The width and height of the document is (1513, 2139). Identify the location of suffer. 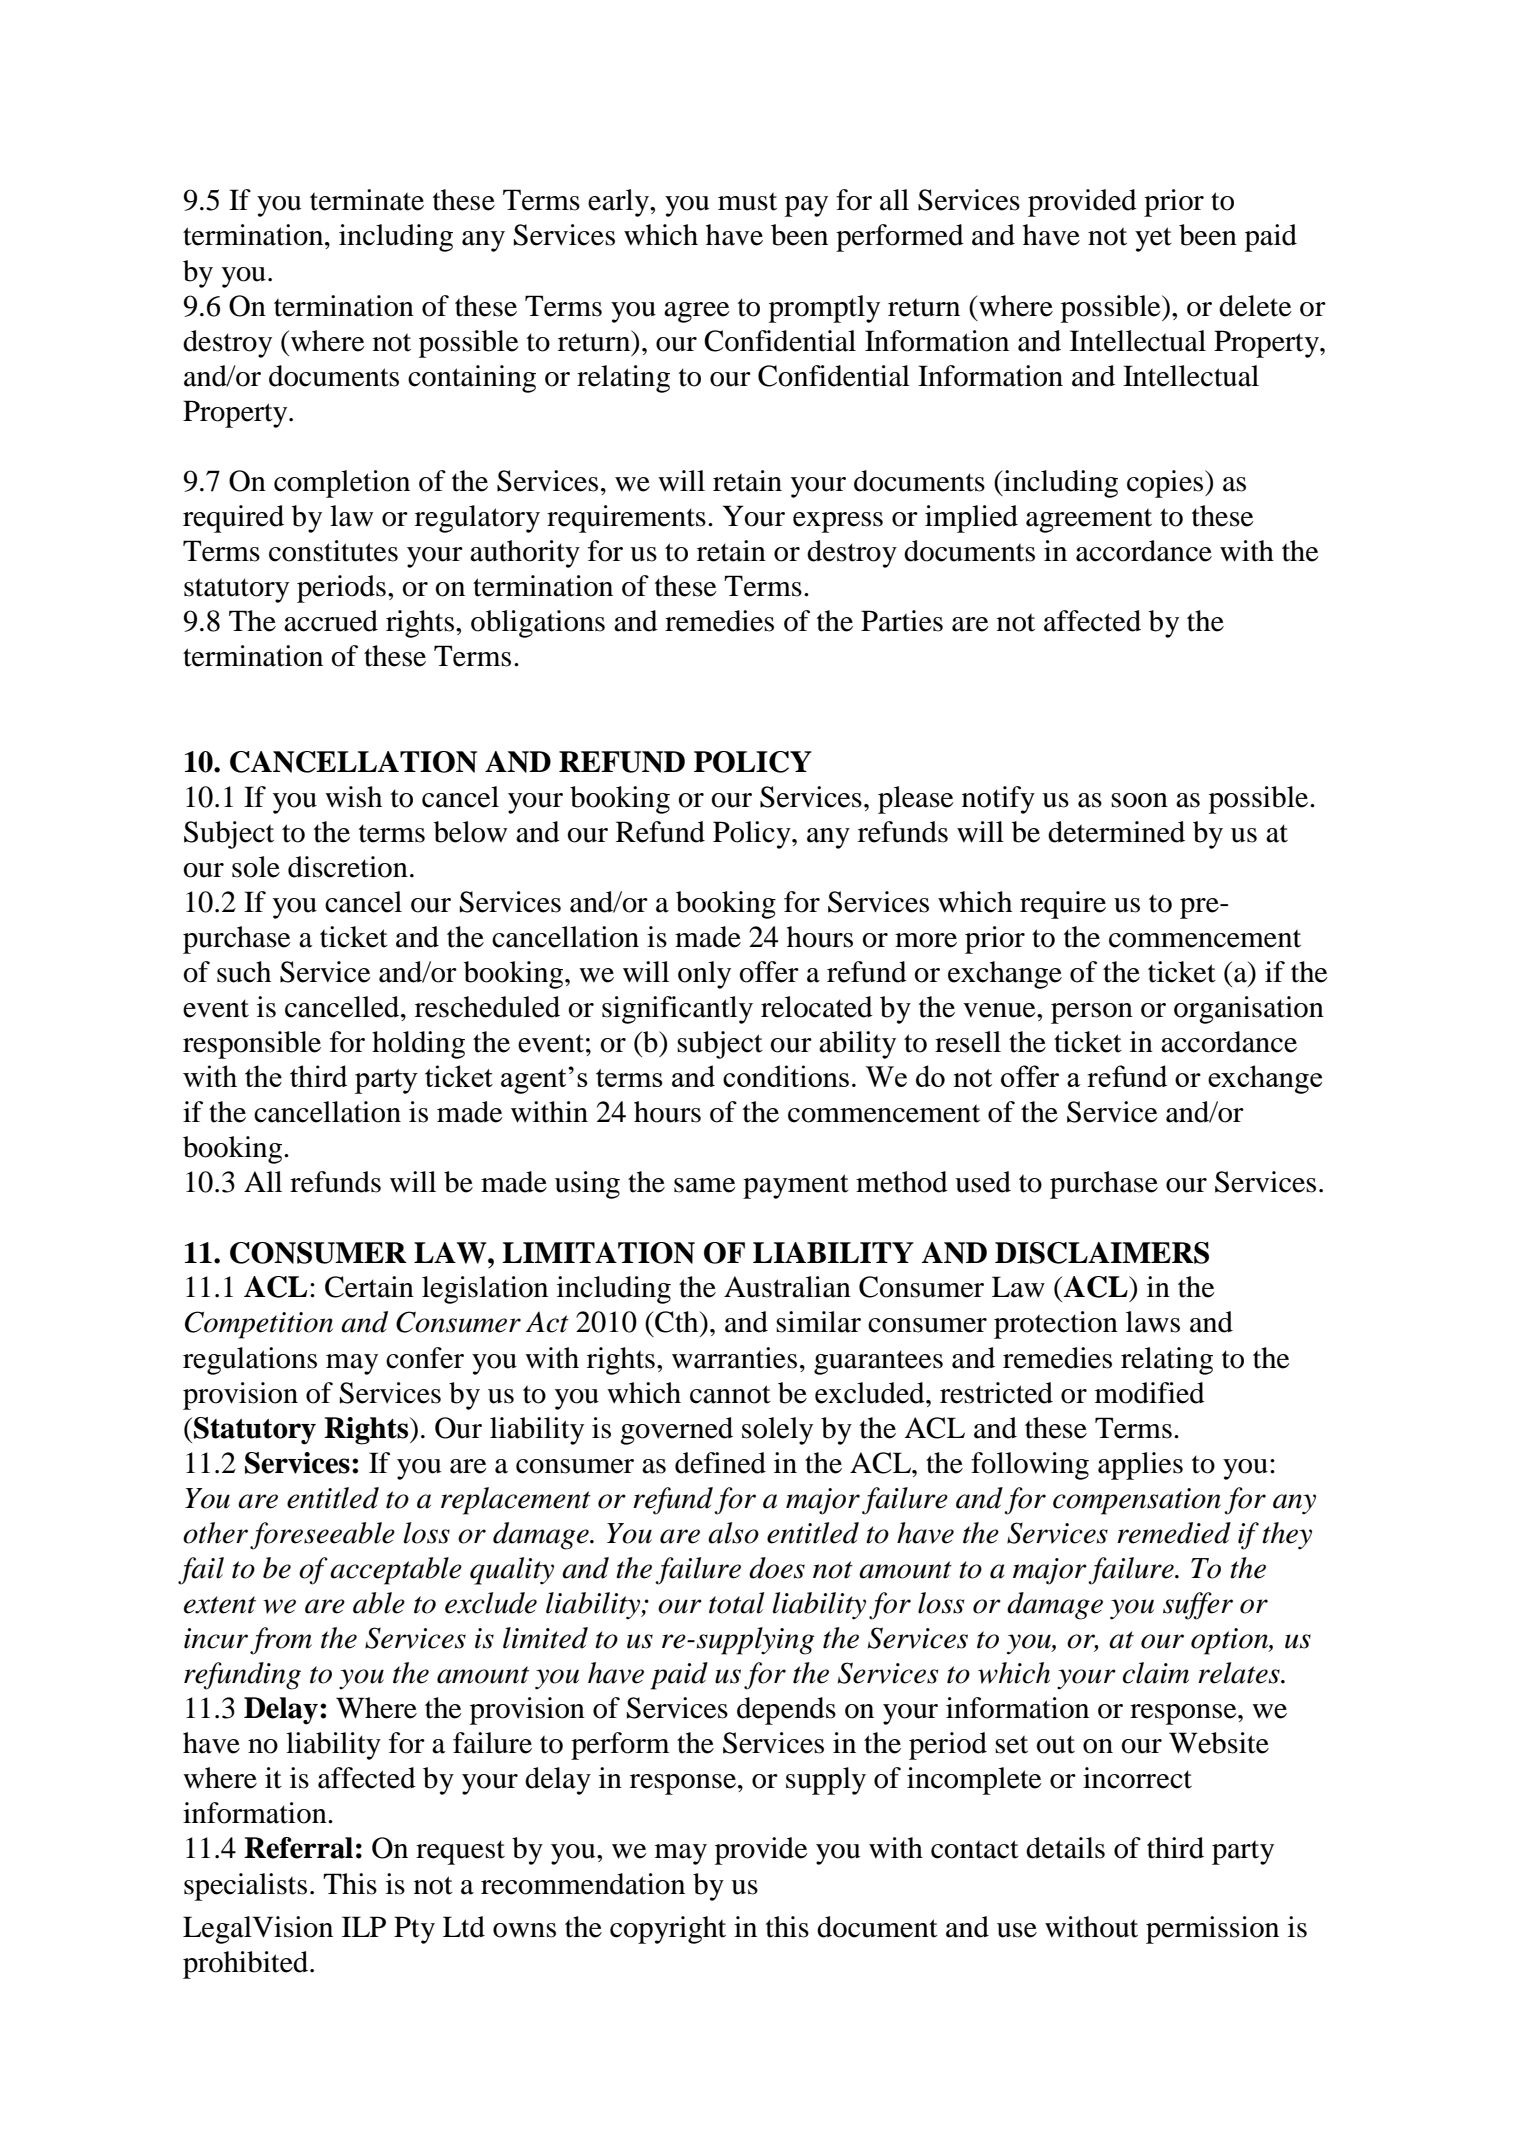
(1198, 1606).
